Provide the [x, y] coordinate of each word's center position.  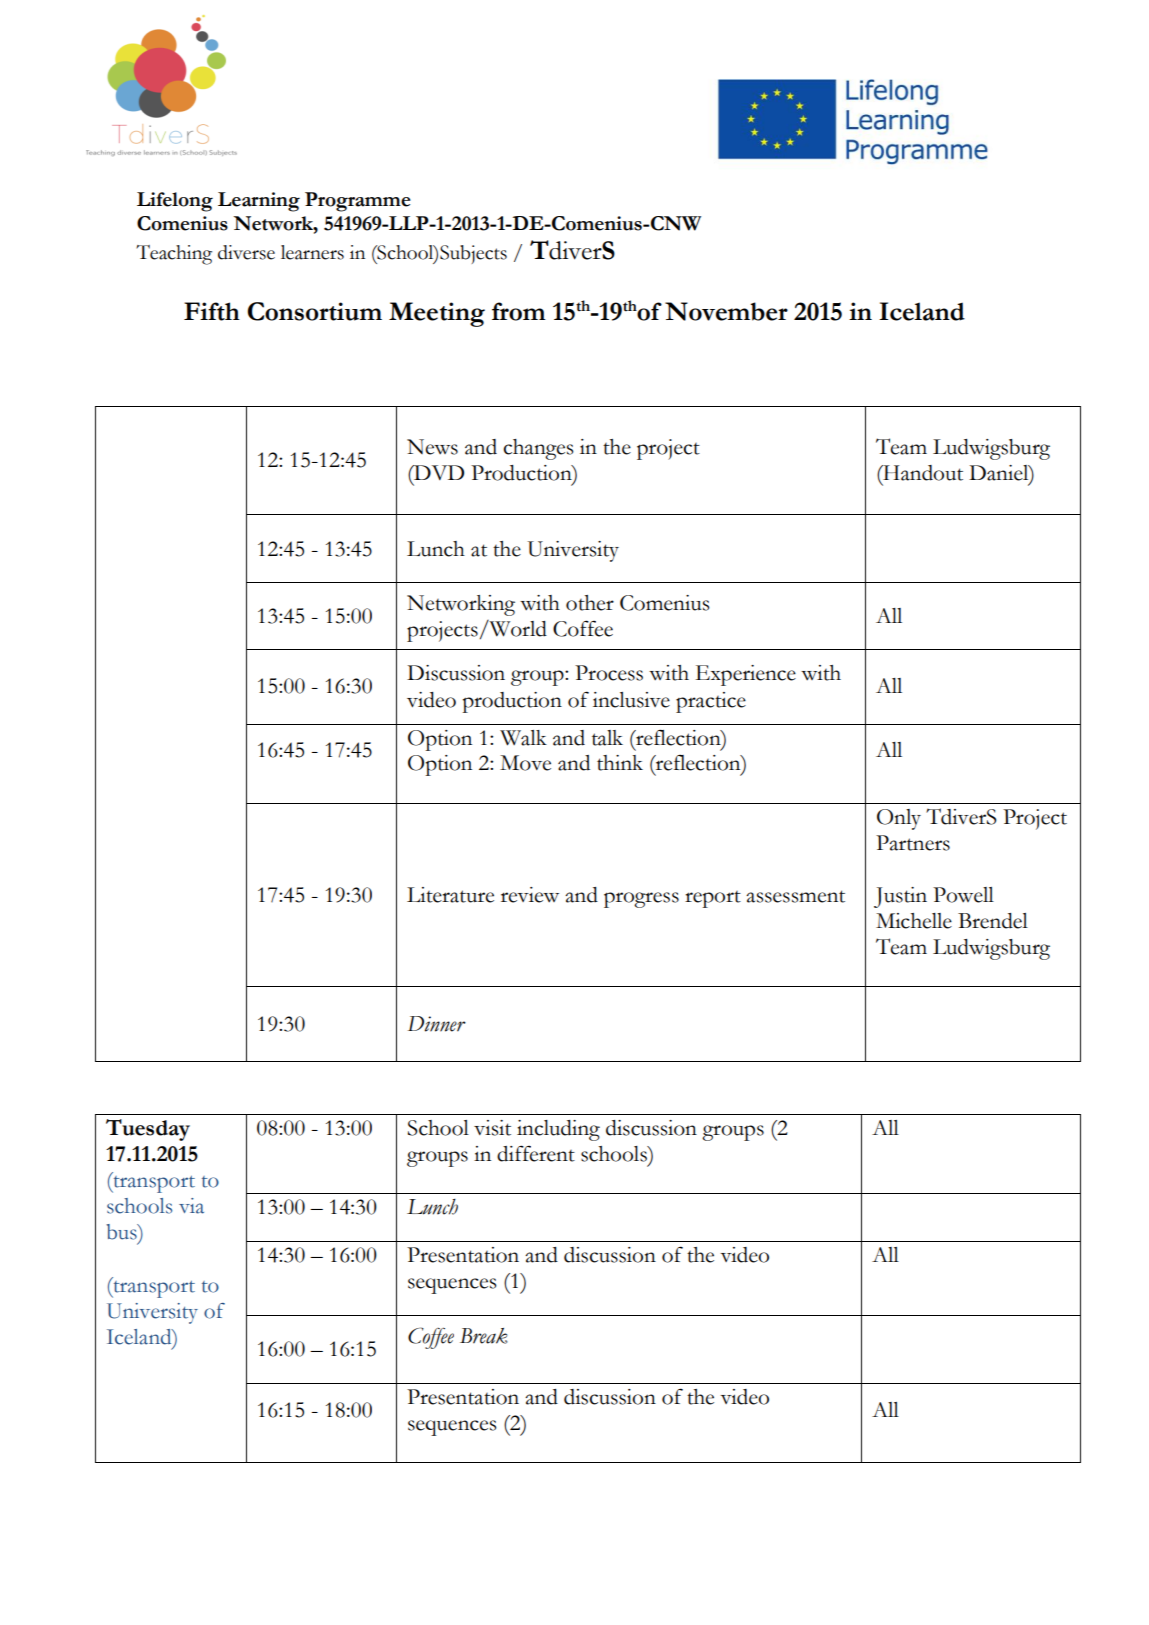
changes [538, 449]
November [726, 311]
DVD [438, 472]
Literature [450, 895]
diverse [246, 252]
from [519, 311]
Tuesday [148, 1130]
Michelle [914, 921]
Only [899, 819]
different [536, 1153]
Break [484, 1336]
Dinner [437, 1024]
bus [122, 1232]
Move [525, 763]
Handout [922, 473]
